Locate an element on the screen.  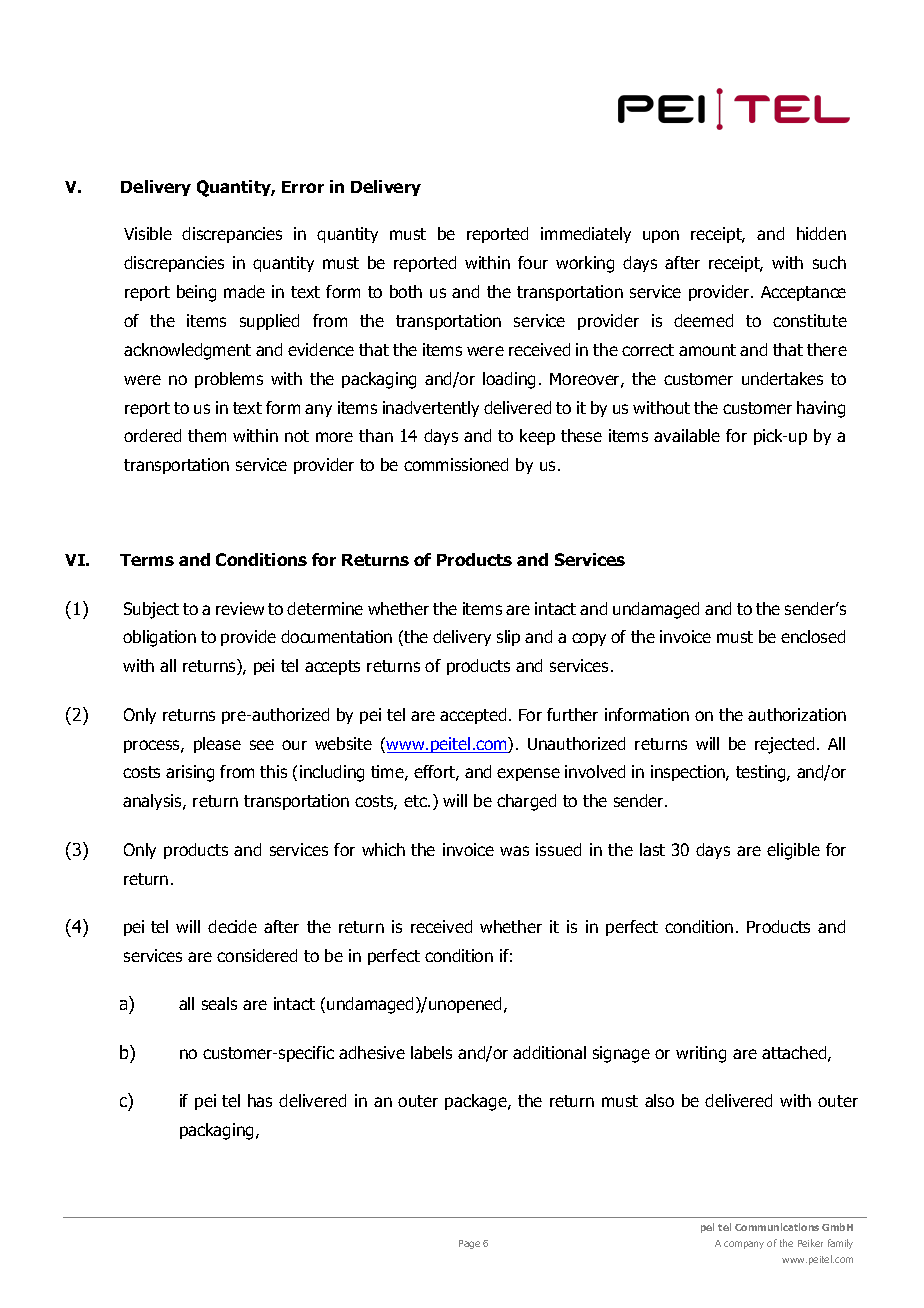
enclosed is located at coordinates (813, 636).
